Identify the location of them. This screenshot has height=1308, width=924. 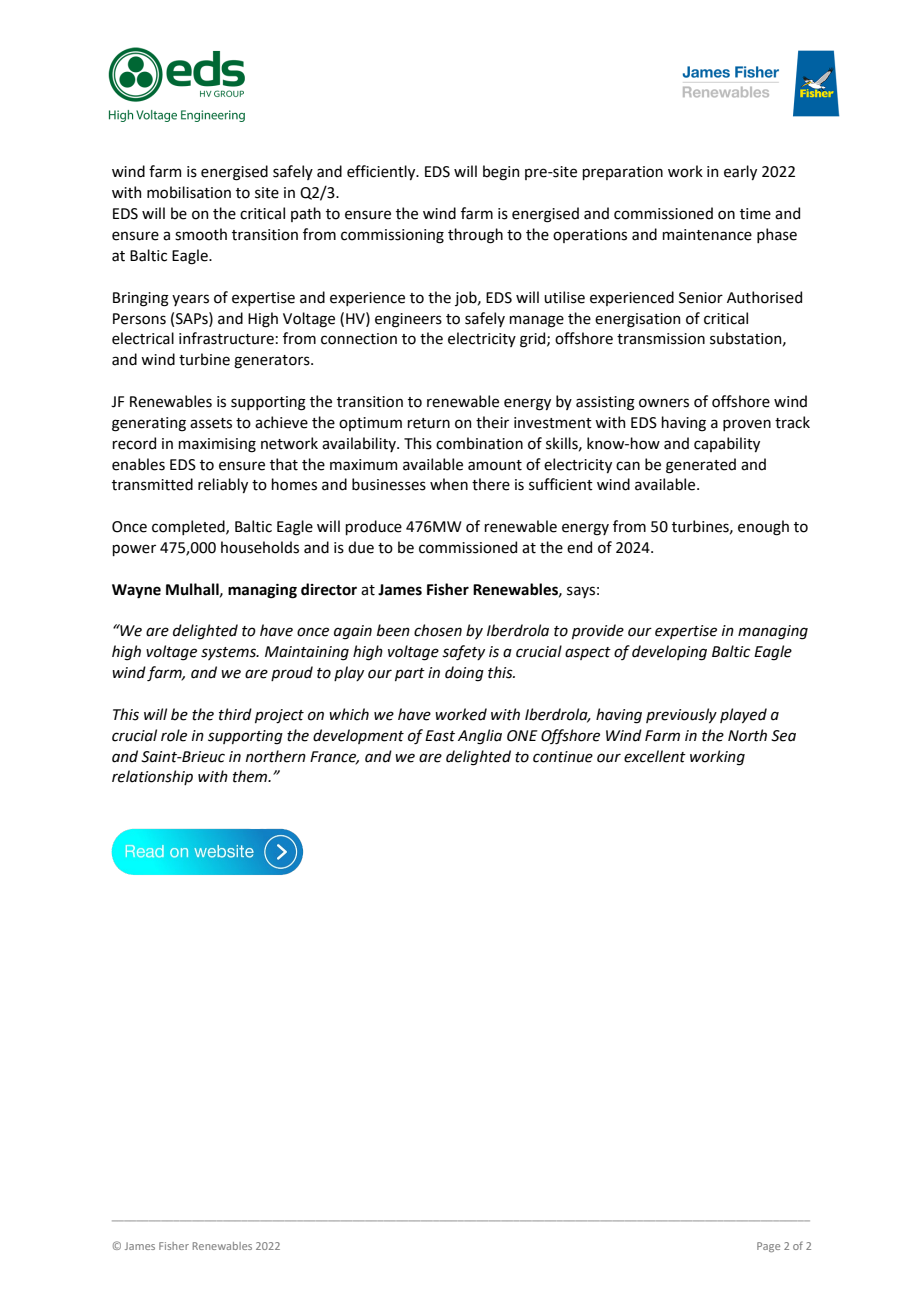
(251, 776).
